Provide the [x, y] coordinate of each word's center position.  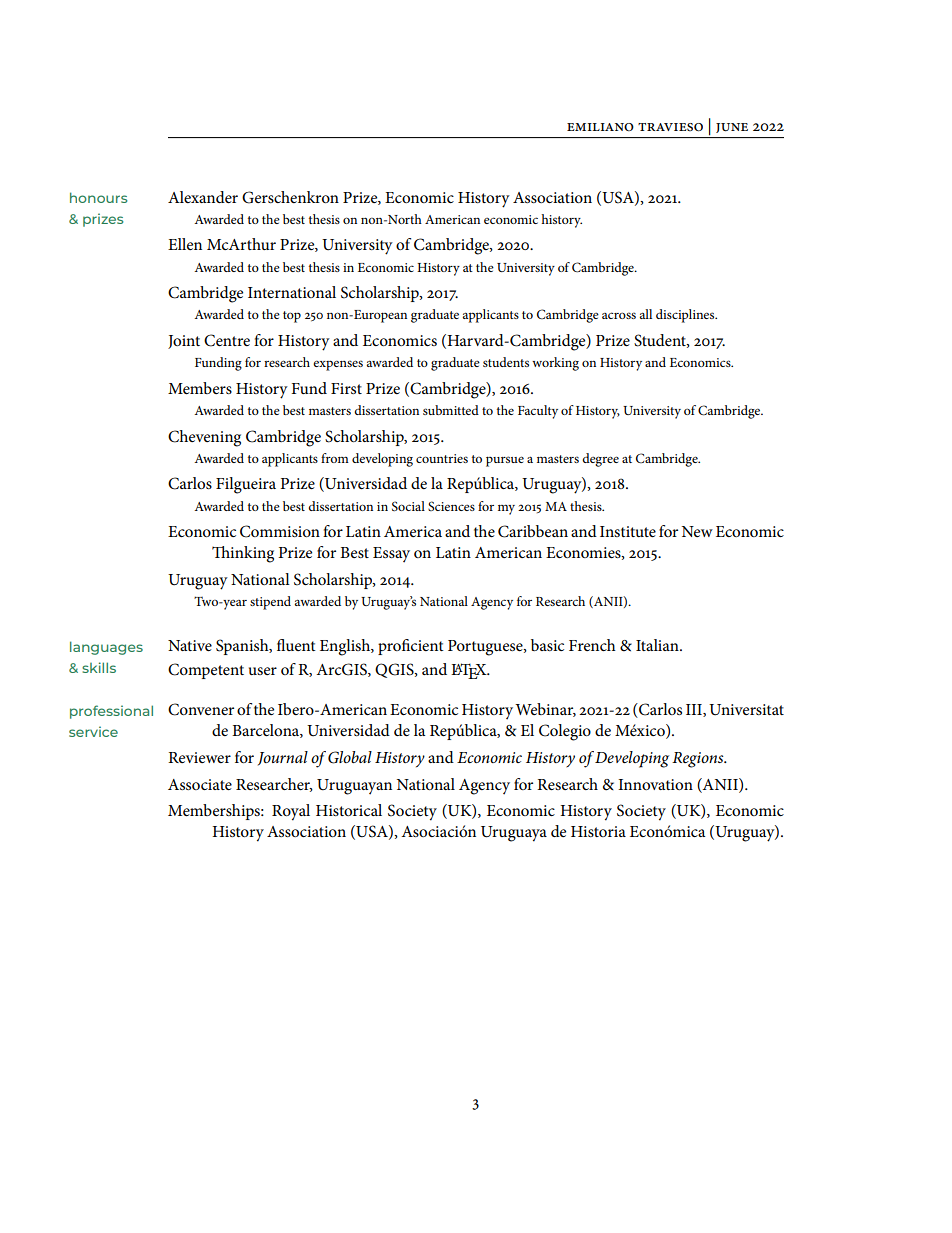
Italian [658, 645]
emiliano [600, 127]
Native [190, 645]
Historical [349, 810]
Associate [200, 784]
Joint [184, 342]
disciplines [686, 316]
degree [600, 460]
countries [442, 458]
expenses [338, 365]
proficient [411, 647]
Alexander [203, 197]
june [732, 128]
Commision [280, 531]
